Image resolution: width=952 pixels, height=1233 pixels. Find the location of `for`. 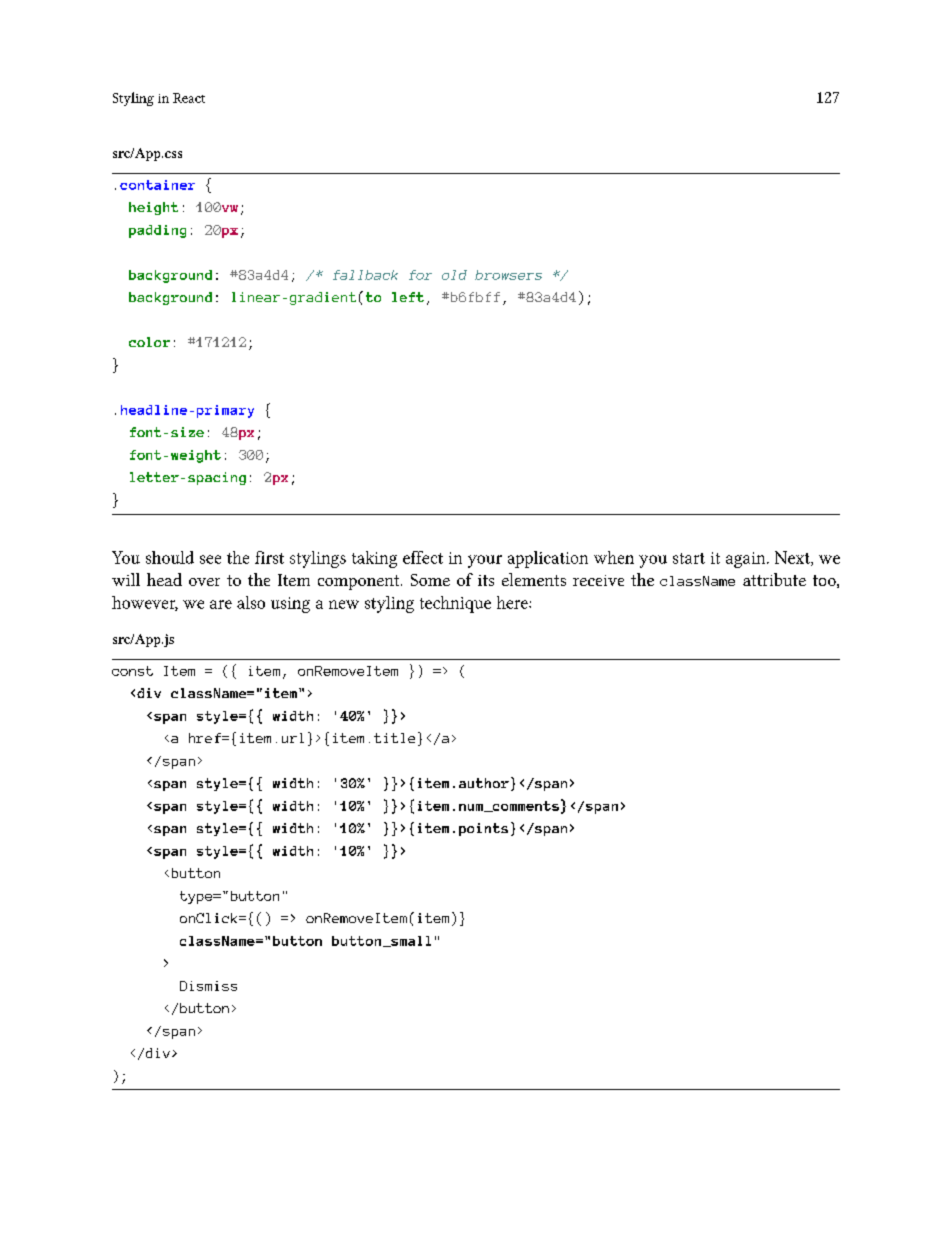

for is located at coordinates (420, 275).
